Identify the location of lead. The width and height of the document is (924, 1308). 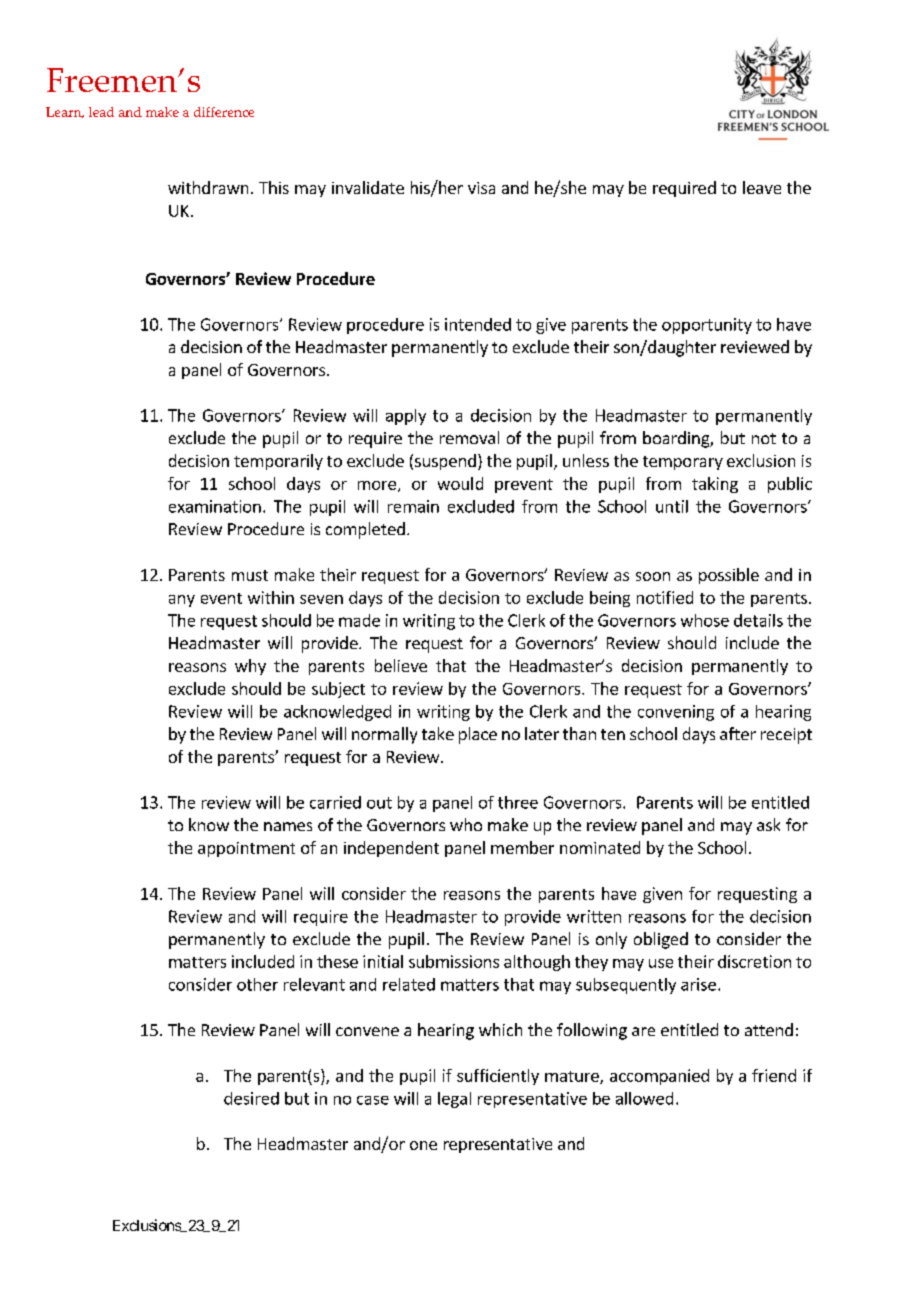
(101, 112).
